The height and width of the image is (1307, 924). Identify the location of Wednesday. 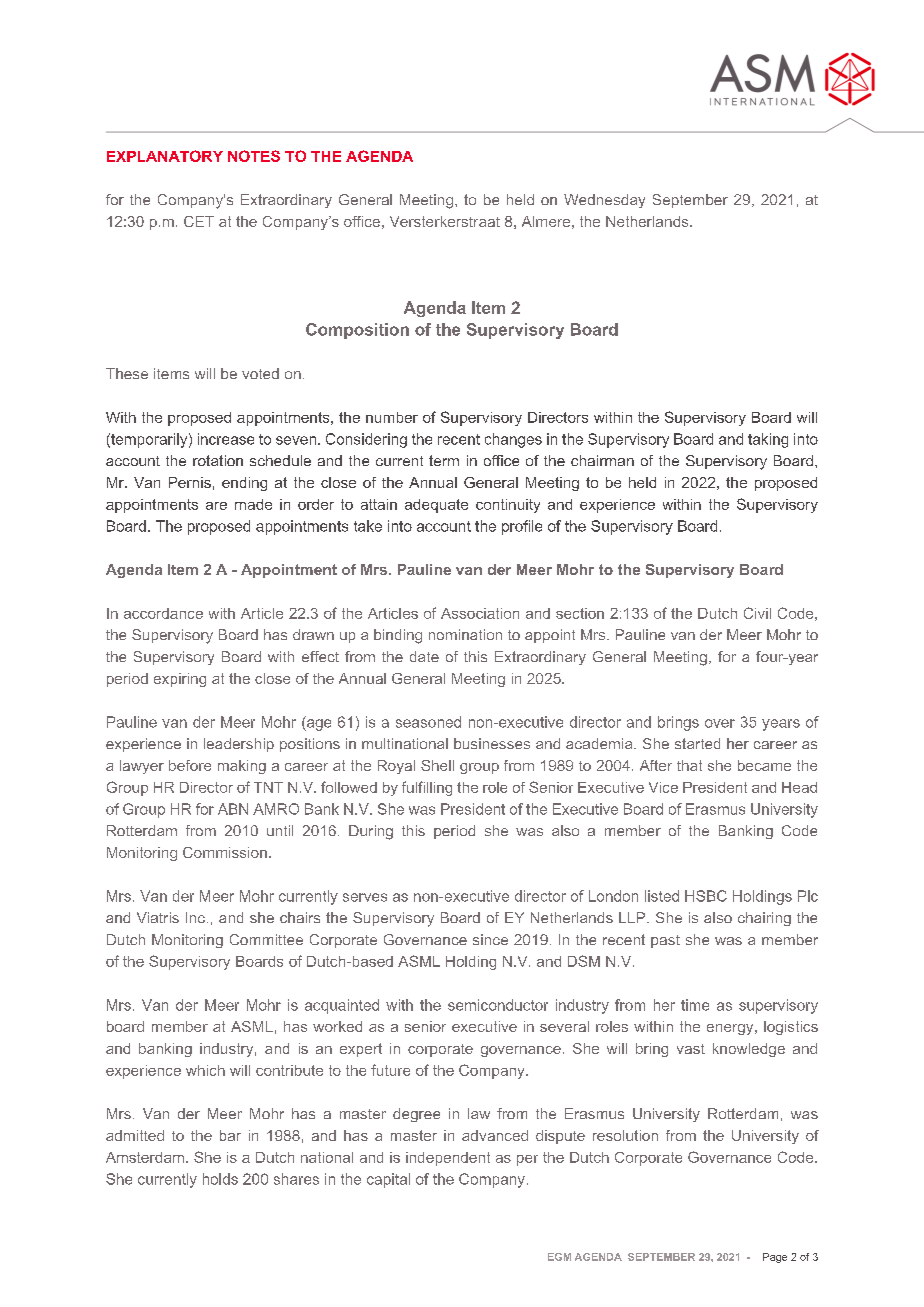
(604, 201).
